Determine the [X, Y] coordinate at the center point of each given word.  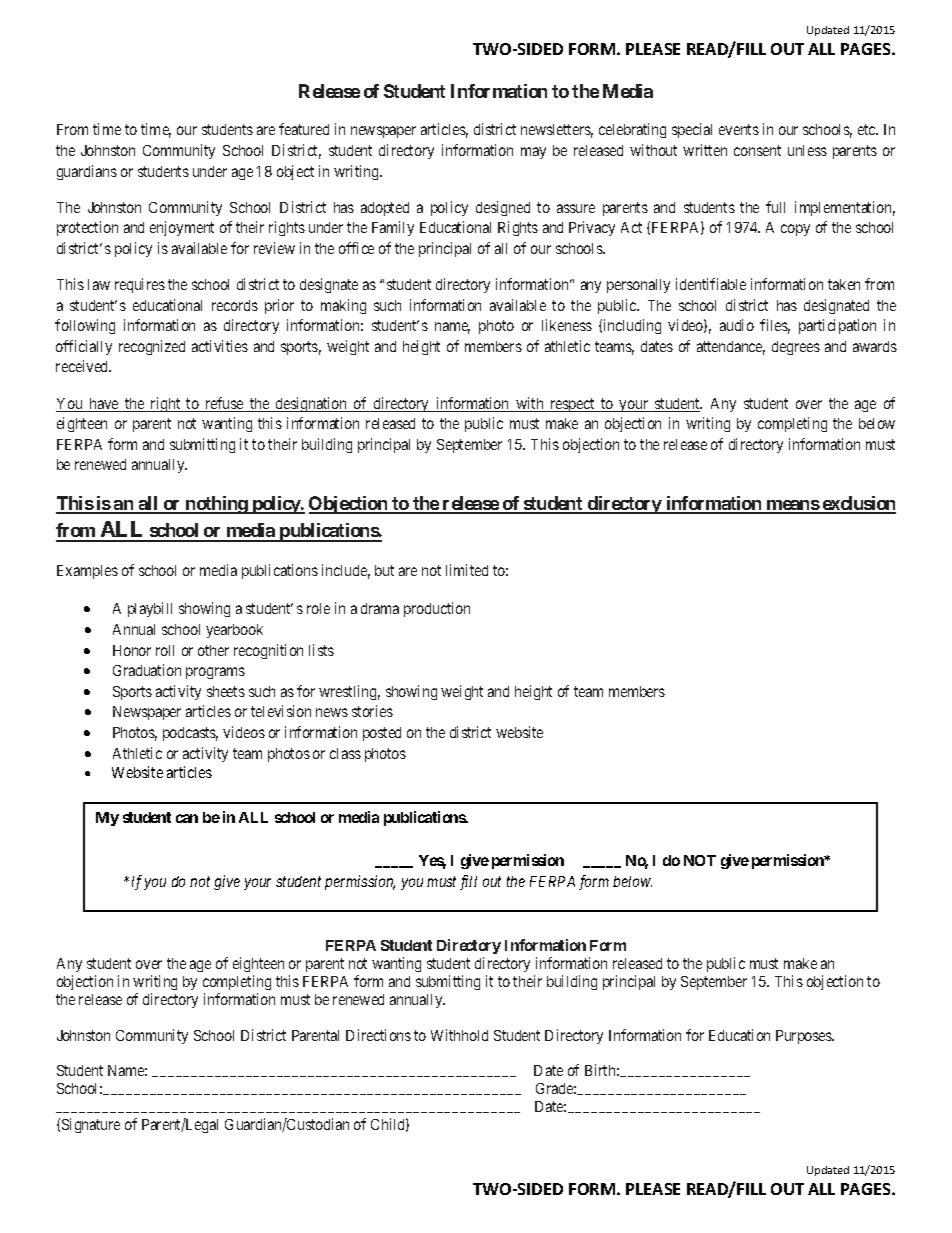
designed [503, 208]
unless [807, 150]
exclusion [858, 504]
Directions [378, 1035]
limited [467, 570]
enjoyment [182, 228]
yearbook [234, 631]
